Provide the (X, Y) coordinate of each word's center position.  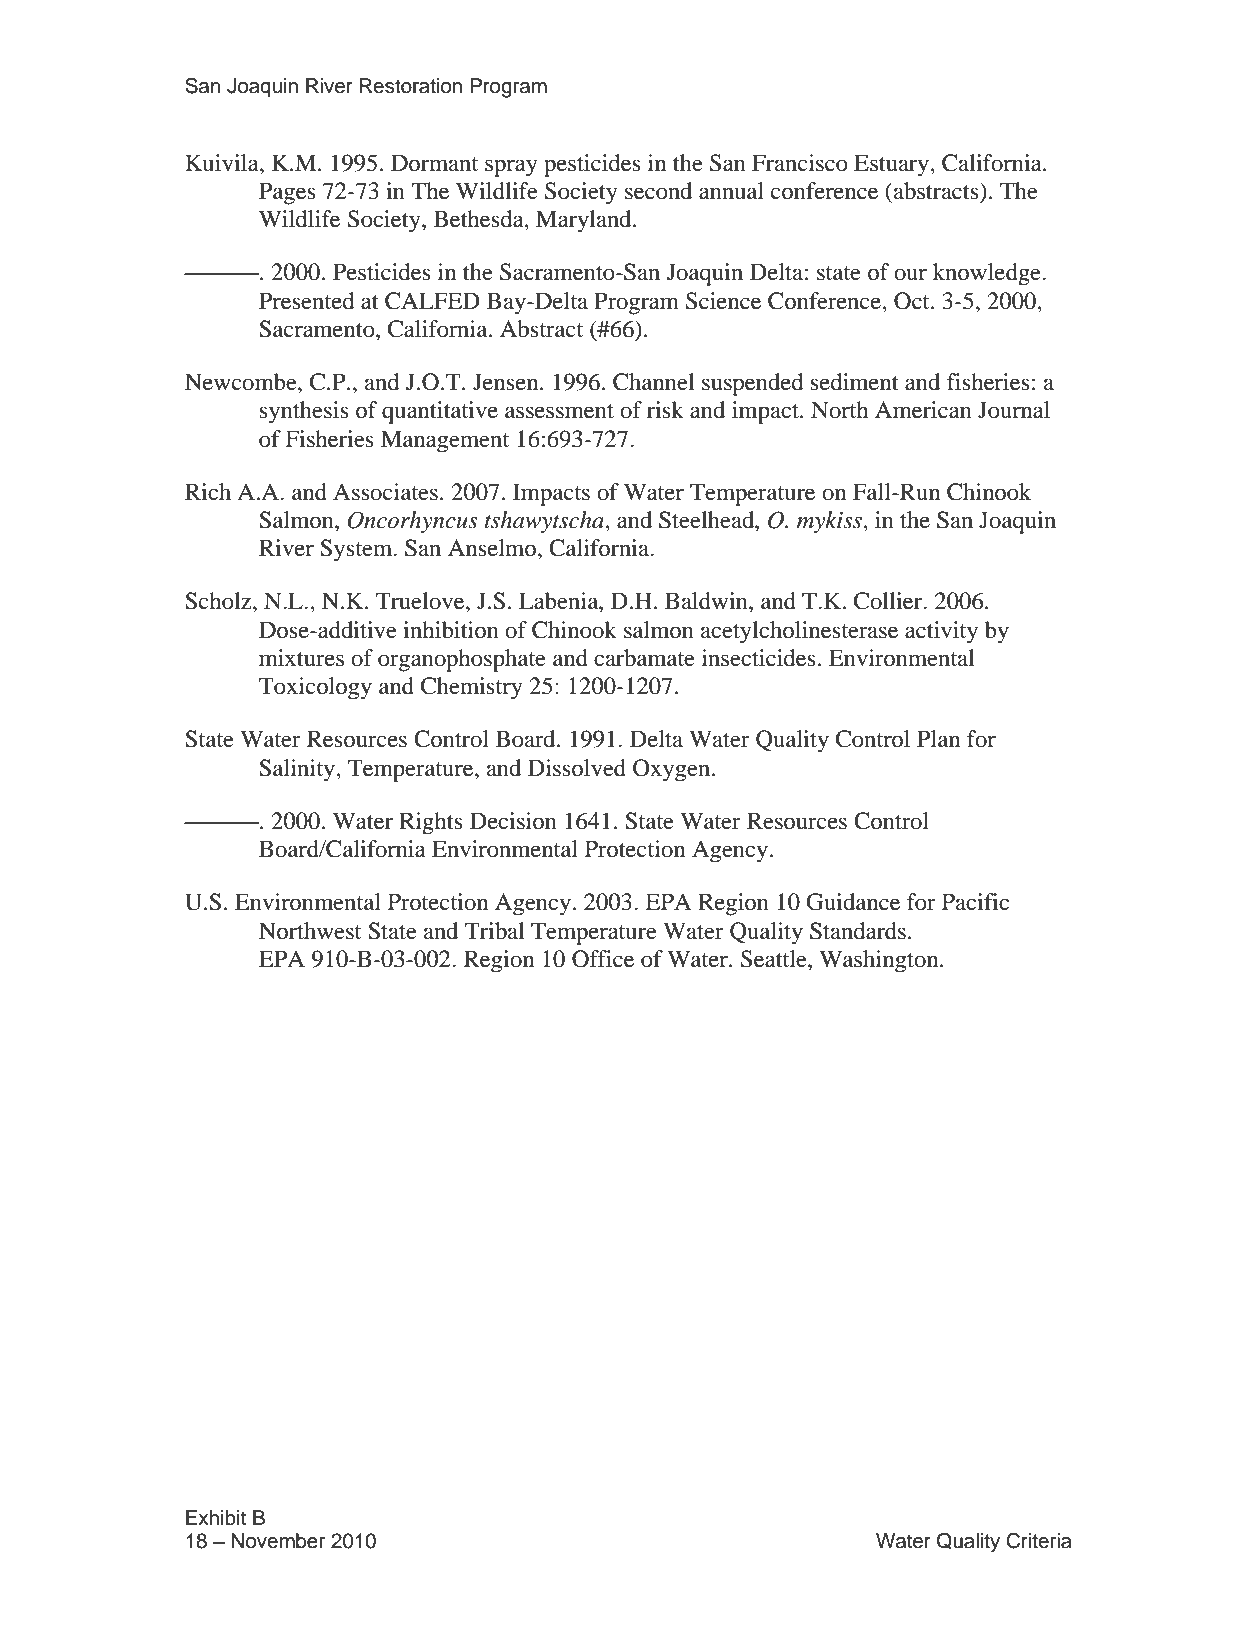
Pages (287, 193)
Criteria (1039, 1541)
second (658, 191)
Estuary (892, 165)
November (278, 1541)
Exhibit (216, 1518)
